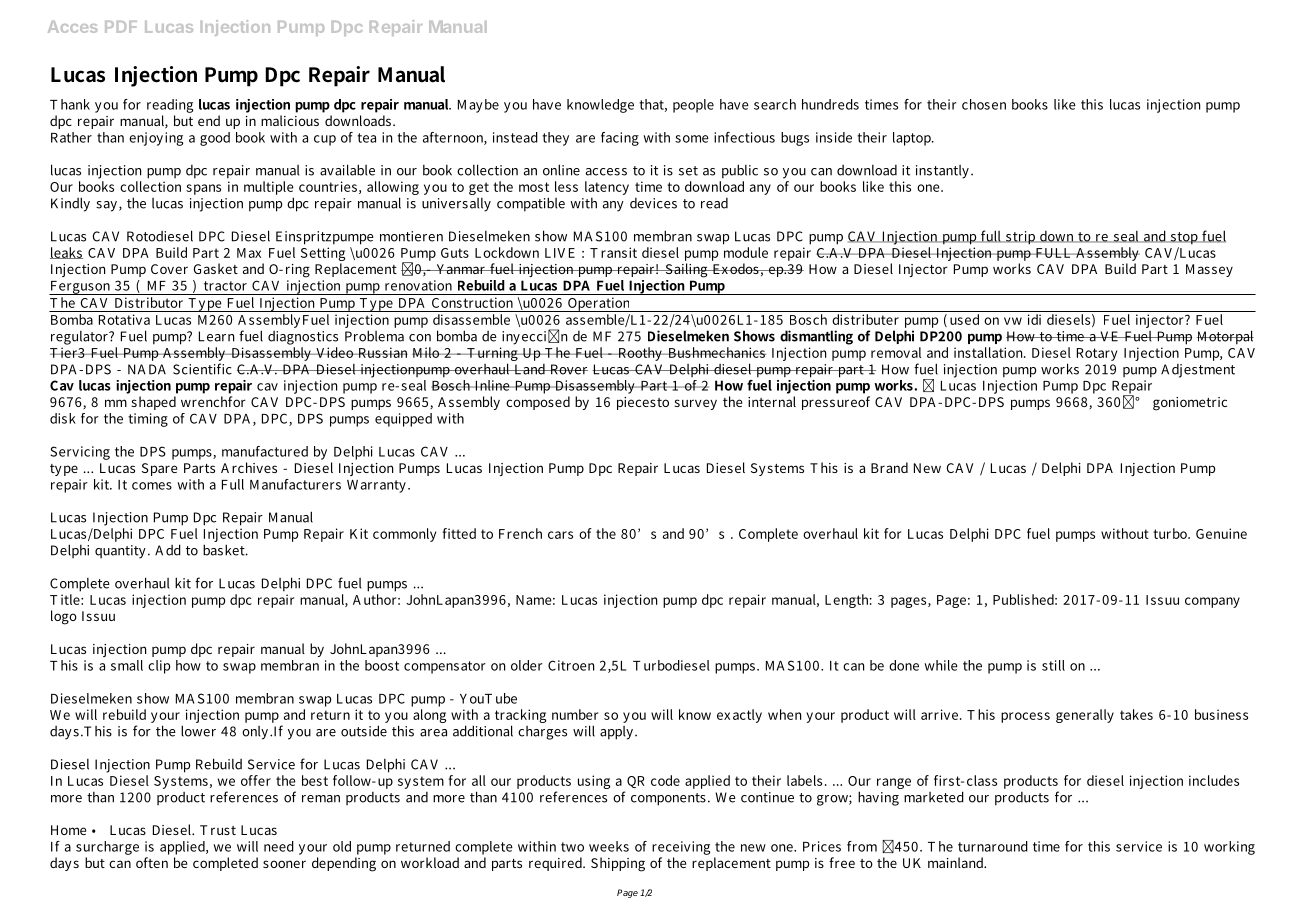 This screenshot has height=924, width=1308. Describe the element at coordinates (695, 404) in the screenshot. I see `survey` at that location.
